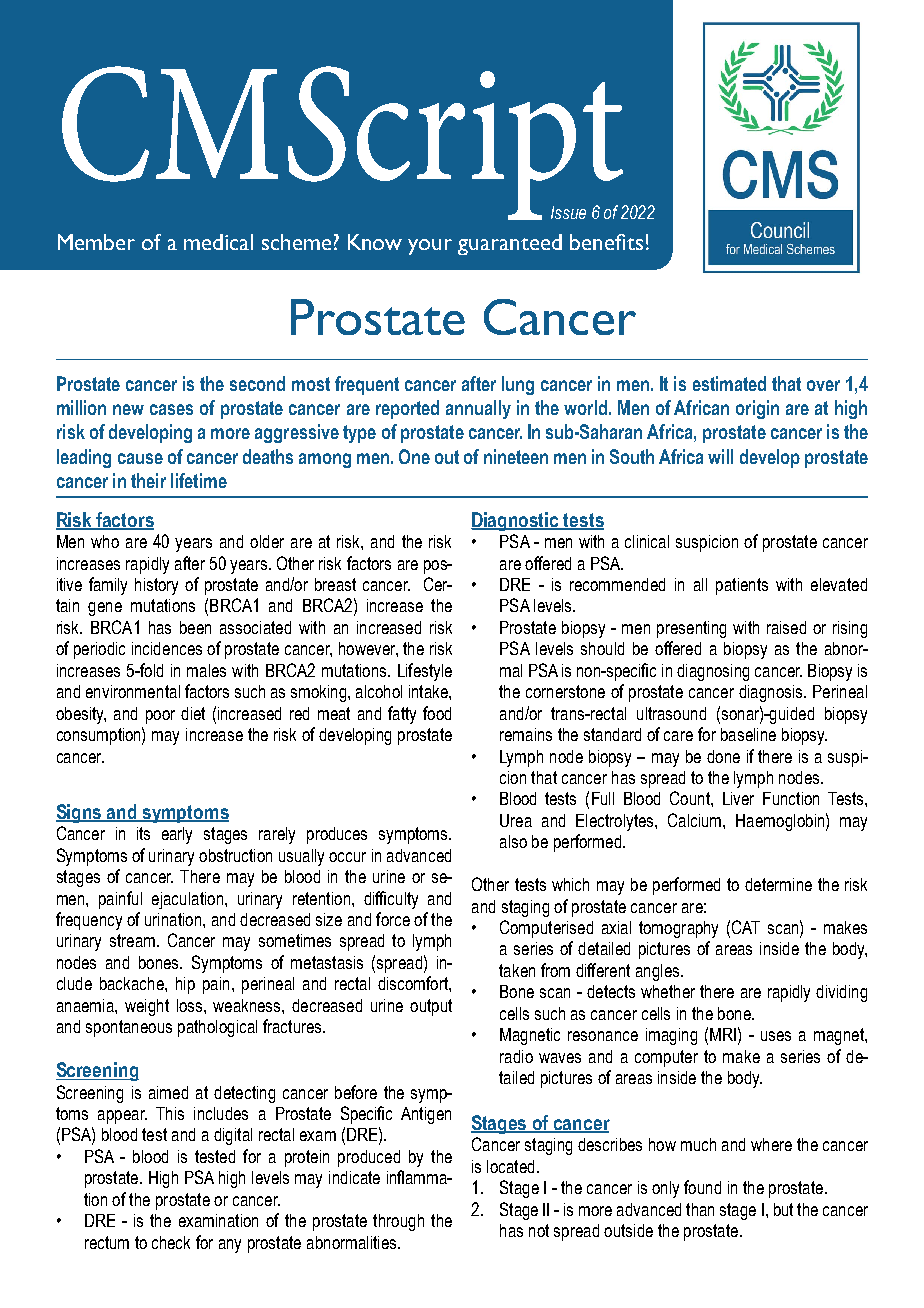 This image has height=1308, width=924. Describe the element at coordinates (430, 247) in the image. I see `your` at that location.
